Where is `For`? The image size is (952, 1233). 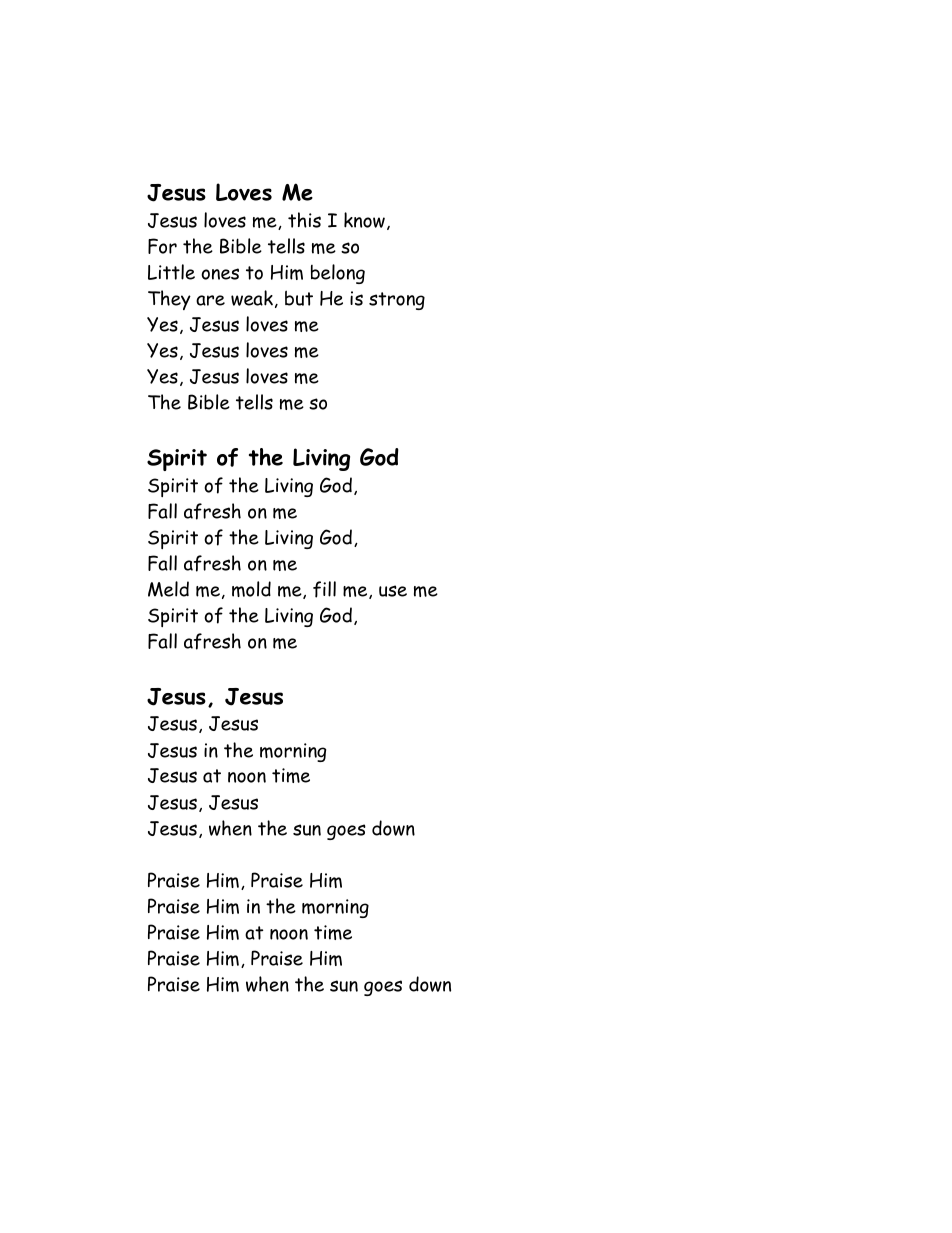
For is located at coordinates (162, 246).
